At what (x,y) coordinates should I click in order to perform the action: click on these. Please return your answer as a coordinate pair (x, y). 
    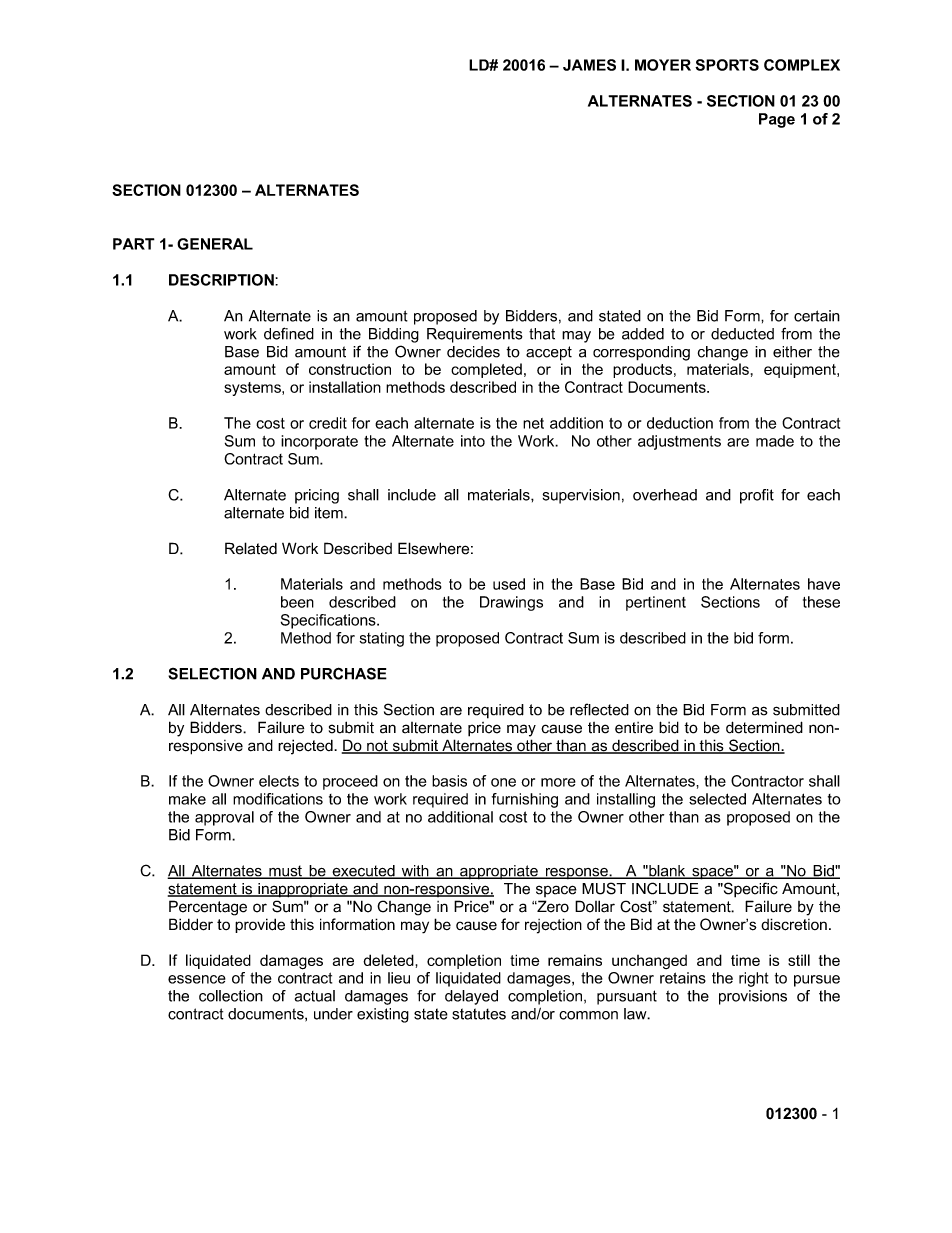
    Looking at the image, I should click on (821, 602).
